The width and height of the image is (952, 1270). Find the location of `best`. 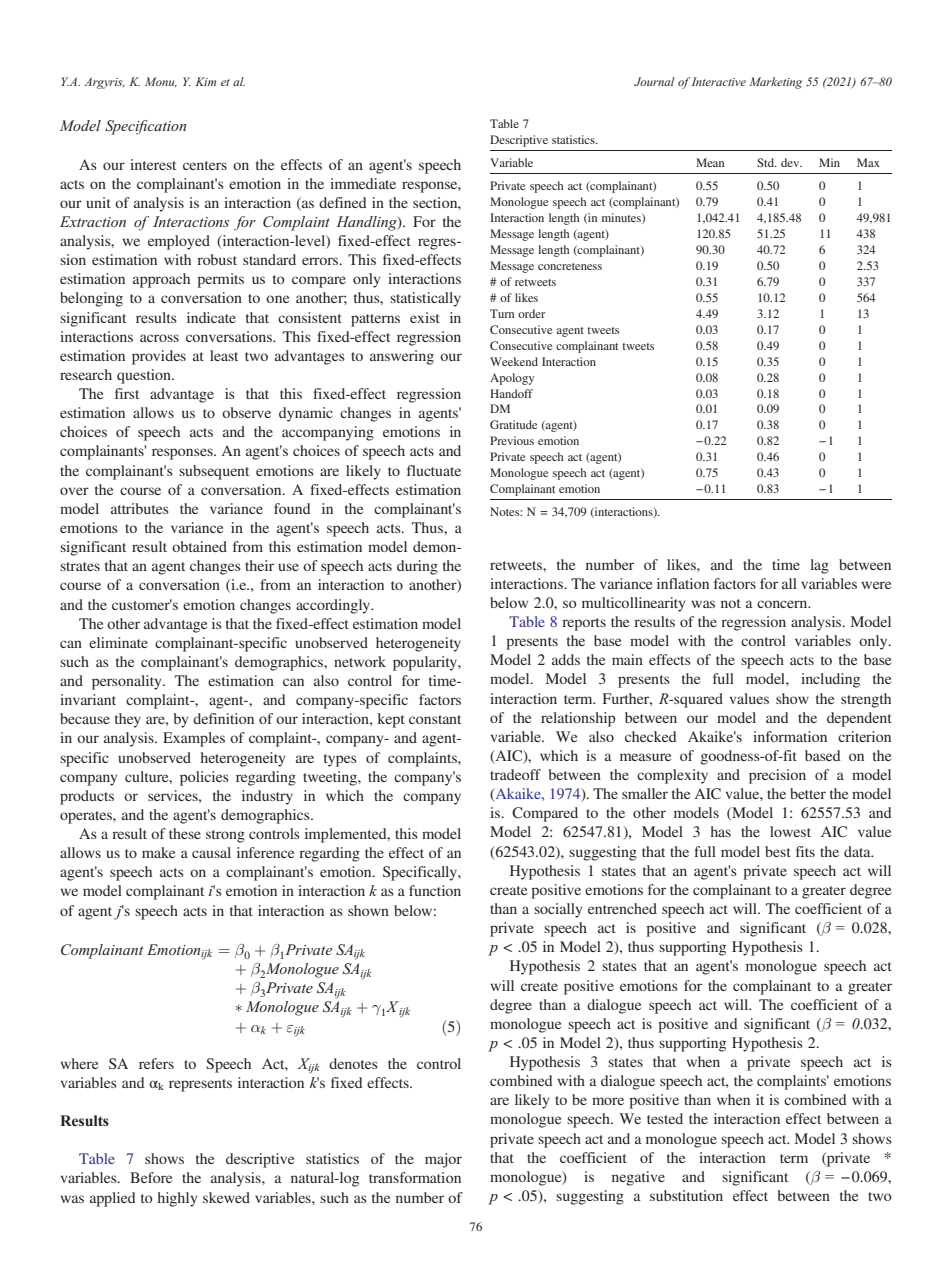

best is located at coordinates (778, 851).
